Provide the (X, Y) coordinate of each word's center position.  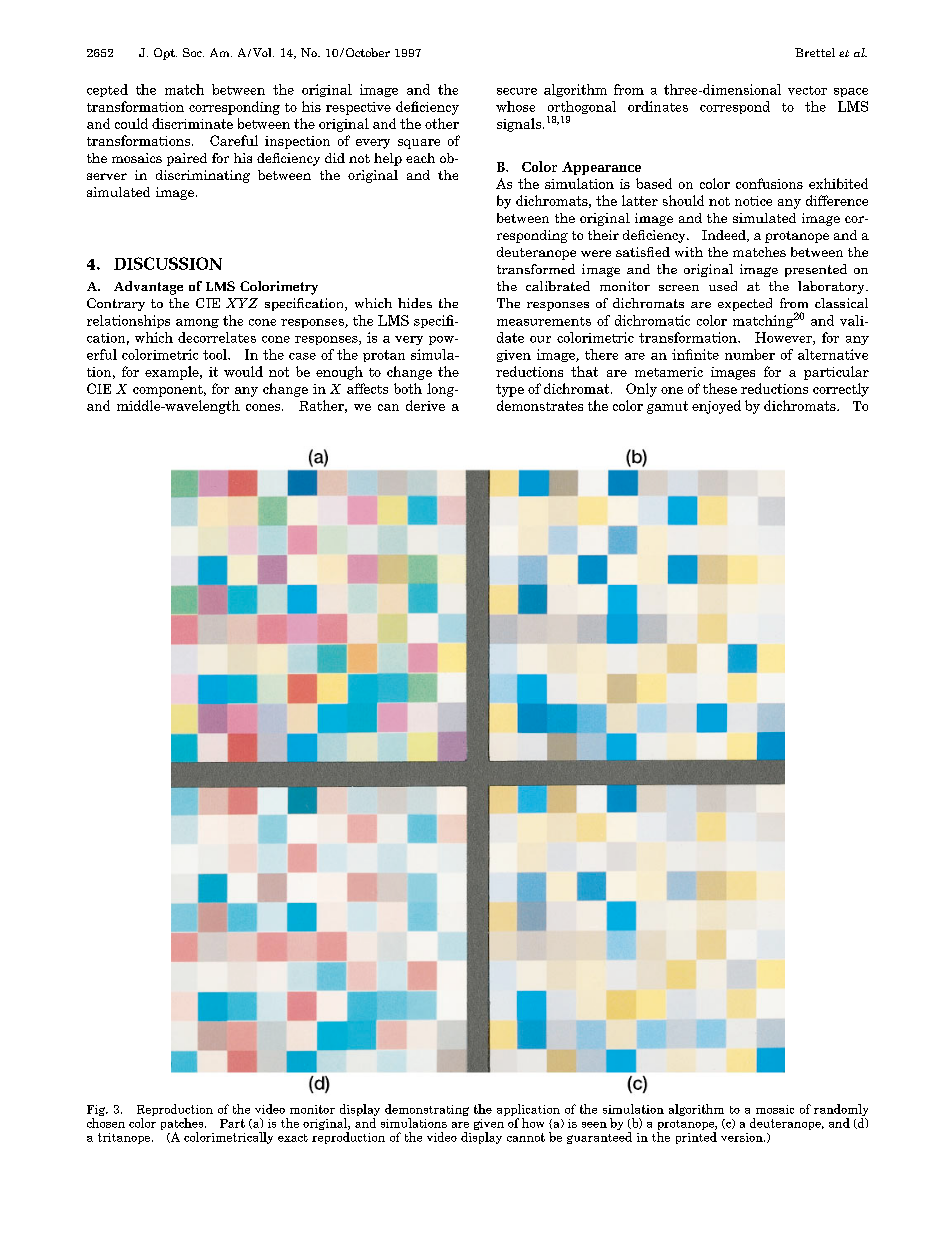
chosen (106, 1123)
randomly (841, 1111)
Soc (193, 52)
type (510, 390)
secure (517, 91)
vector (807, 90)
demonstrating (427, 1111)
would (243, 371)
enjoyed (716, 407)
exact (293, 1138)
